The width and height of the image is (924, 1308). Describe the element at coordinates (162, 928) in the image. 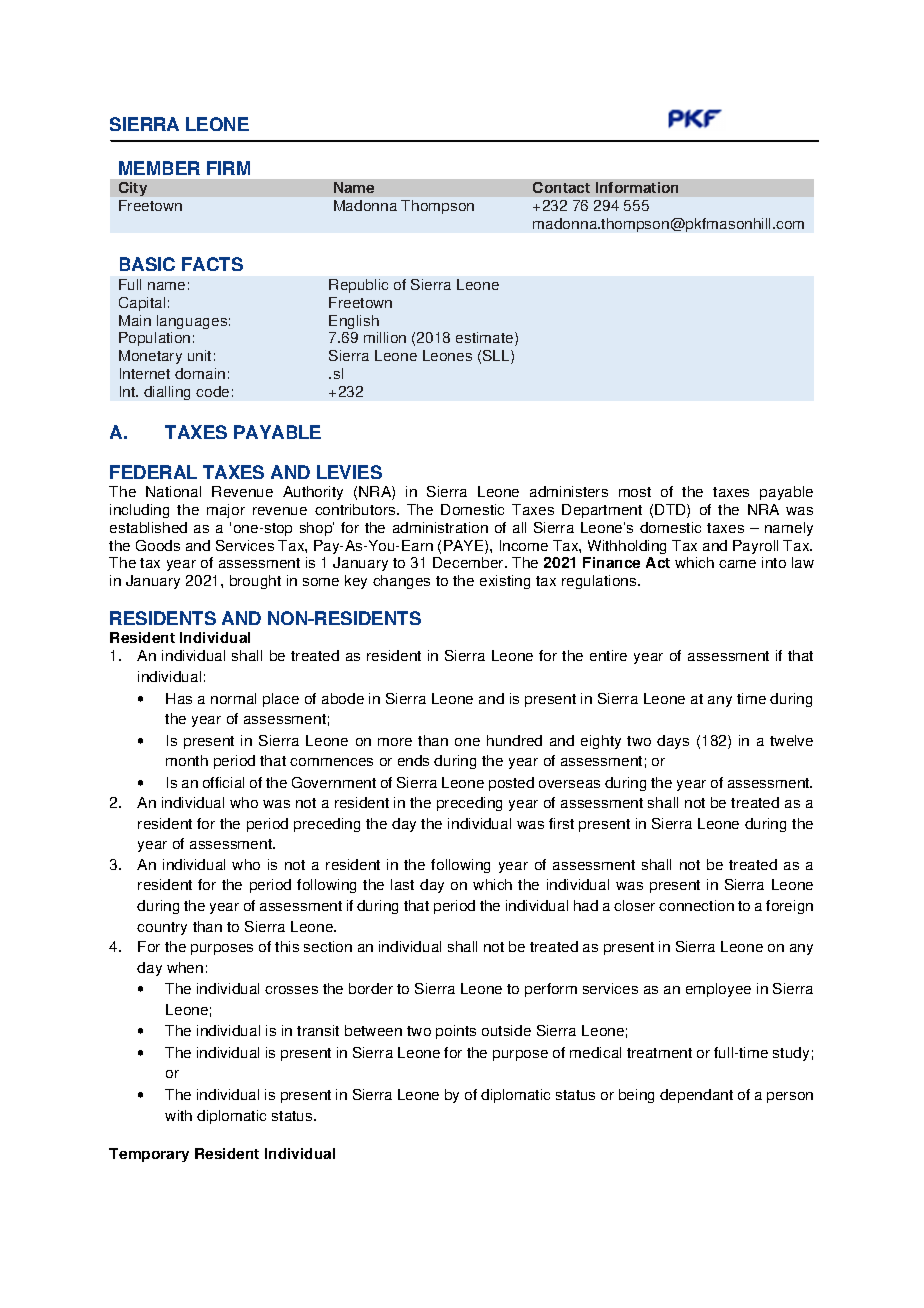

I see `country` at that location.
